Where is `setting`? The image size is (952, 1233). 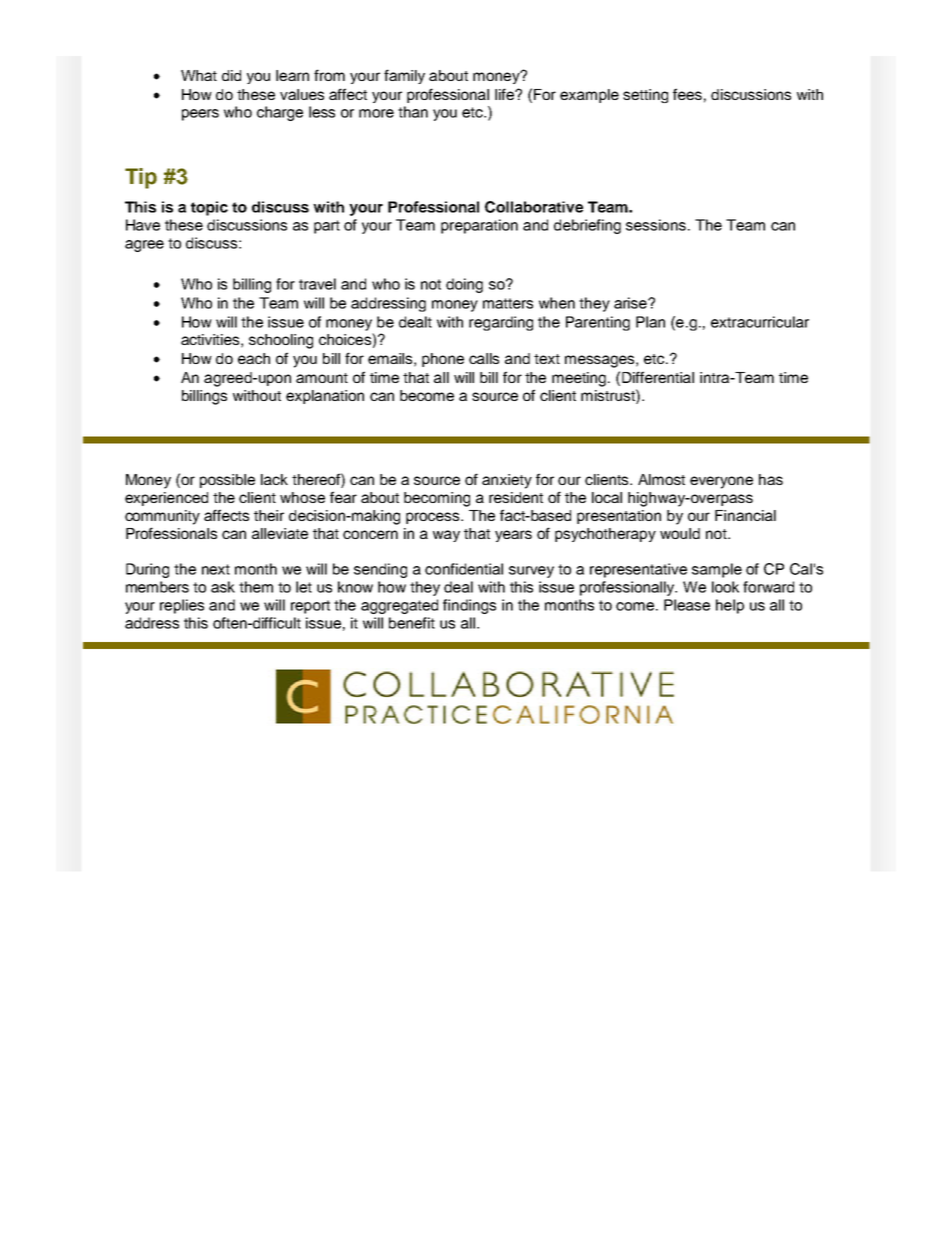 setting is located at coordinates (645, 96).
